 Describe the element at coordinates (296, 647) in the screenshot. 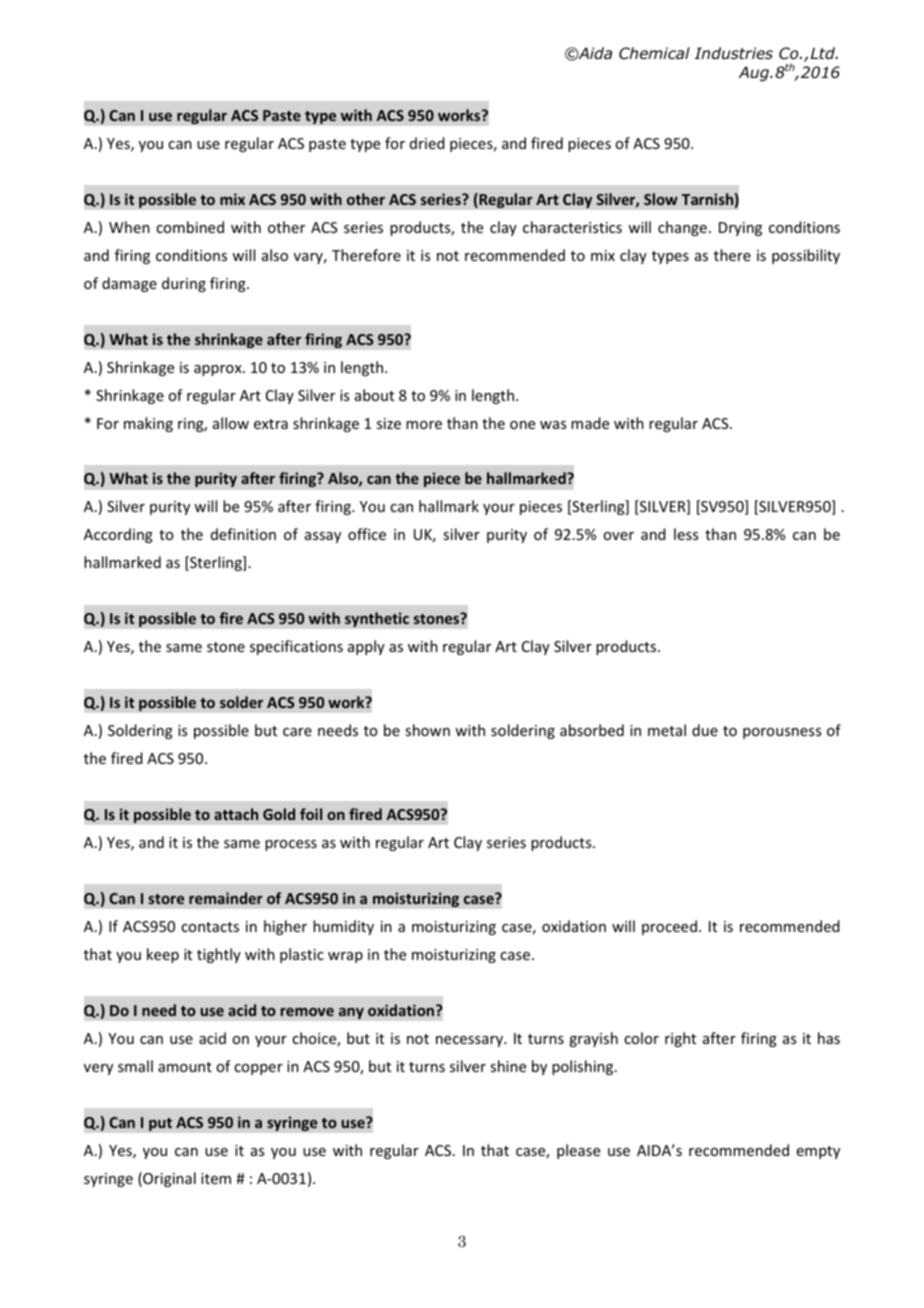

I see `specifications` at that location.
